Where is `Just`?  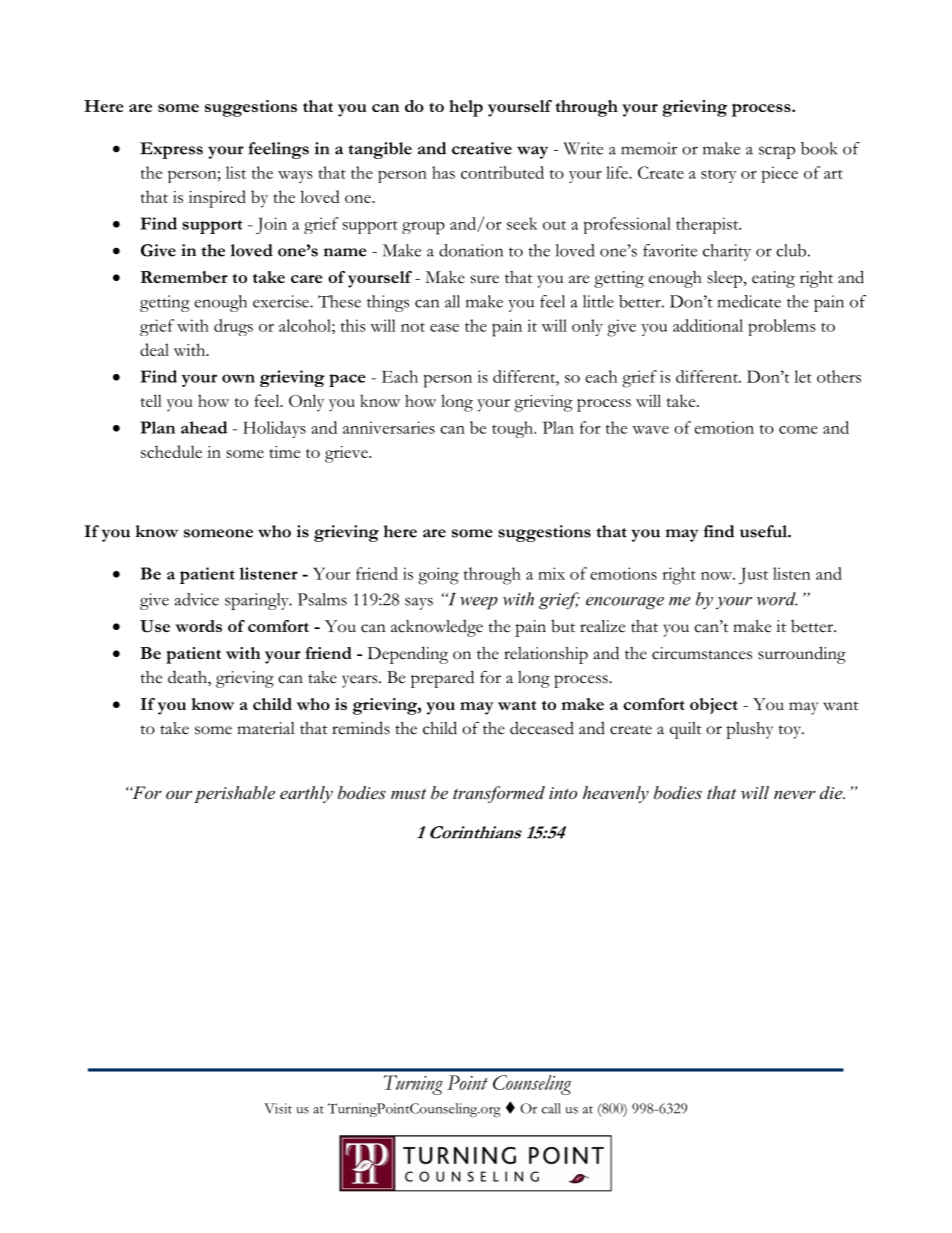 Just is located at coordinates (753, 576).
